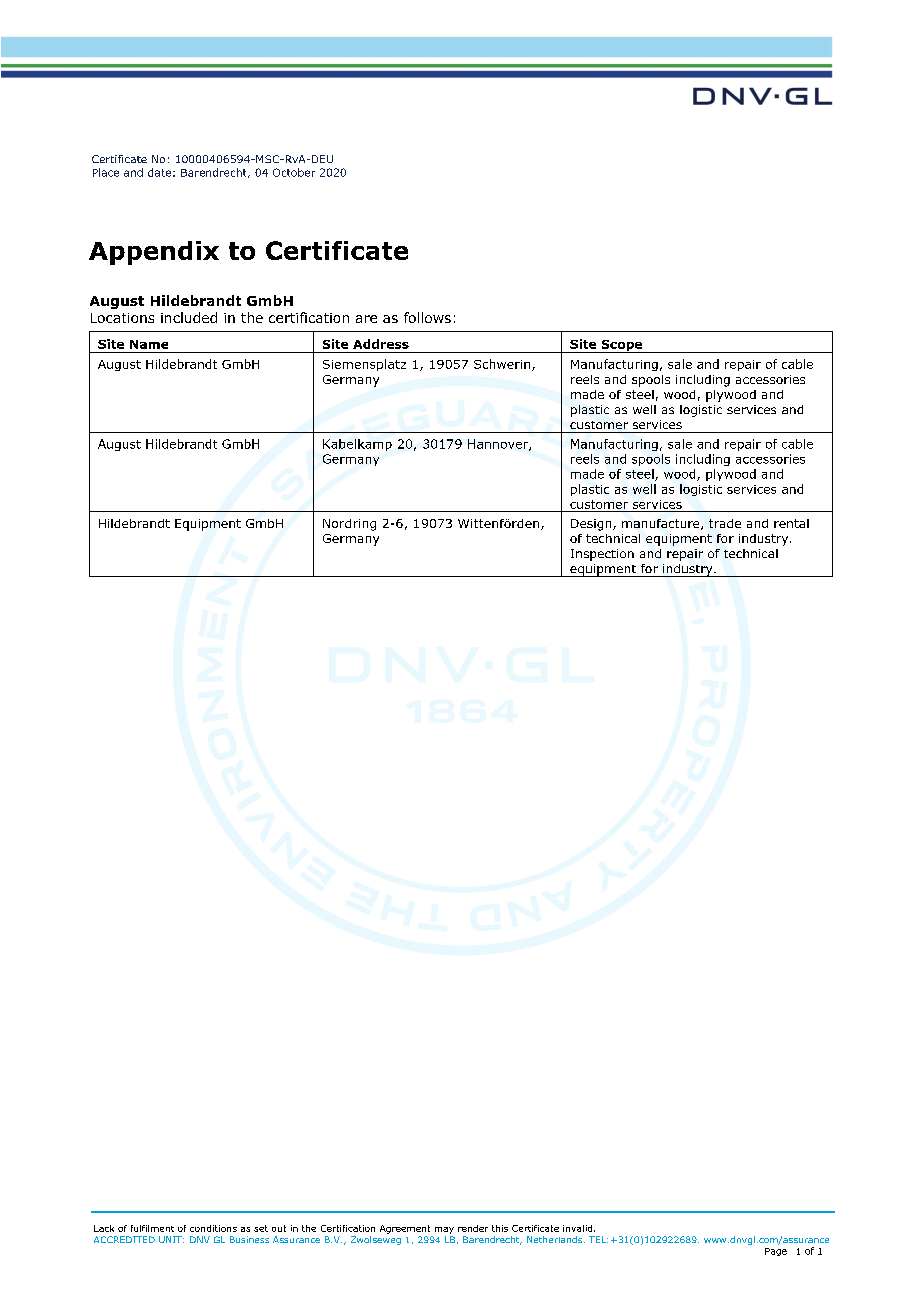 Image resolution: width=924 pixels, height=1308 pixels. Describe the element at coordinates (427, 317) in the screenshot. I see `follows` at that location.
